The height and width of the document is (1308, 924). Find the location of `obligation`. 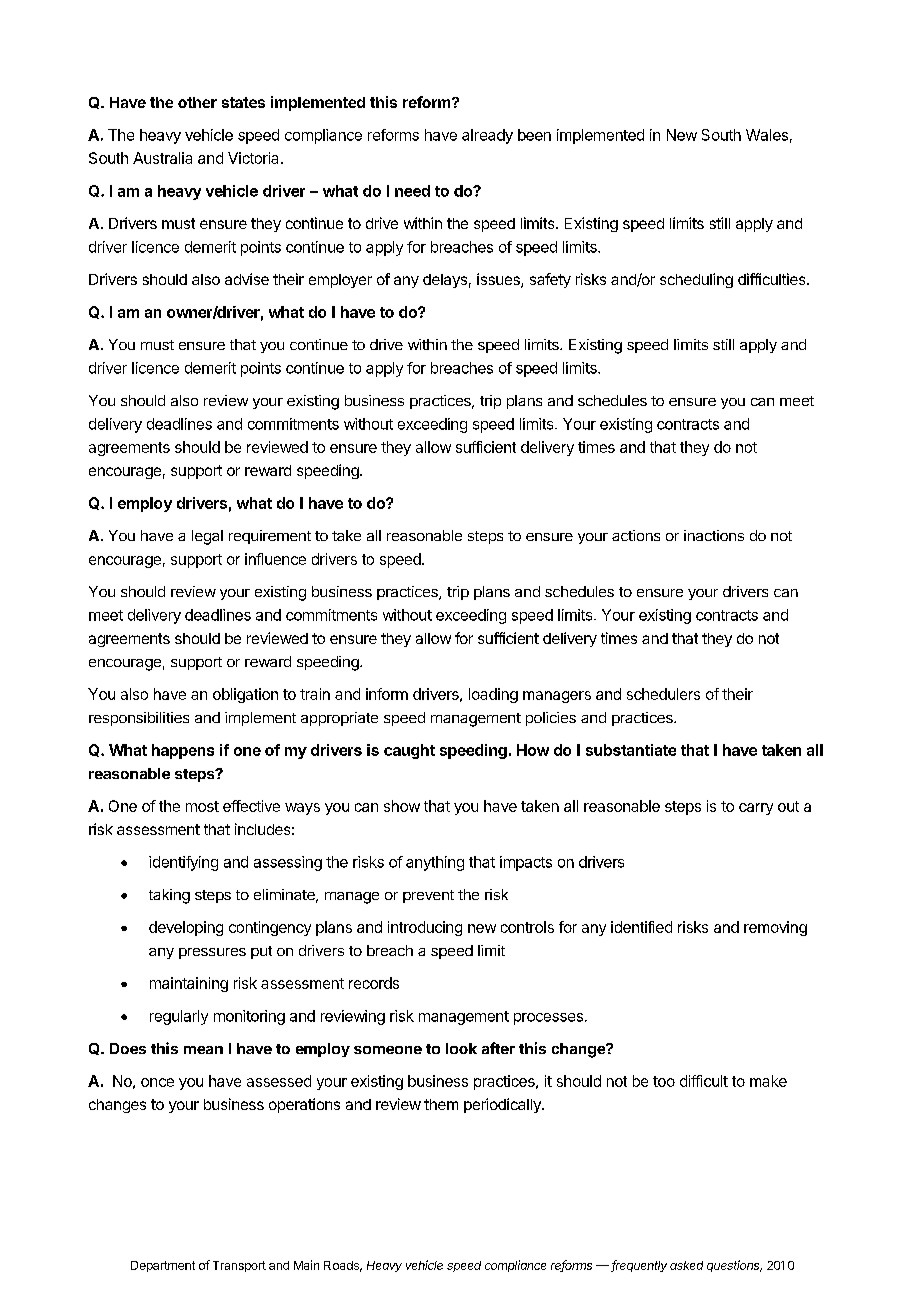

obligation is located at coordinates (245, 695).
